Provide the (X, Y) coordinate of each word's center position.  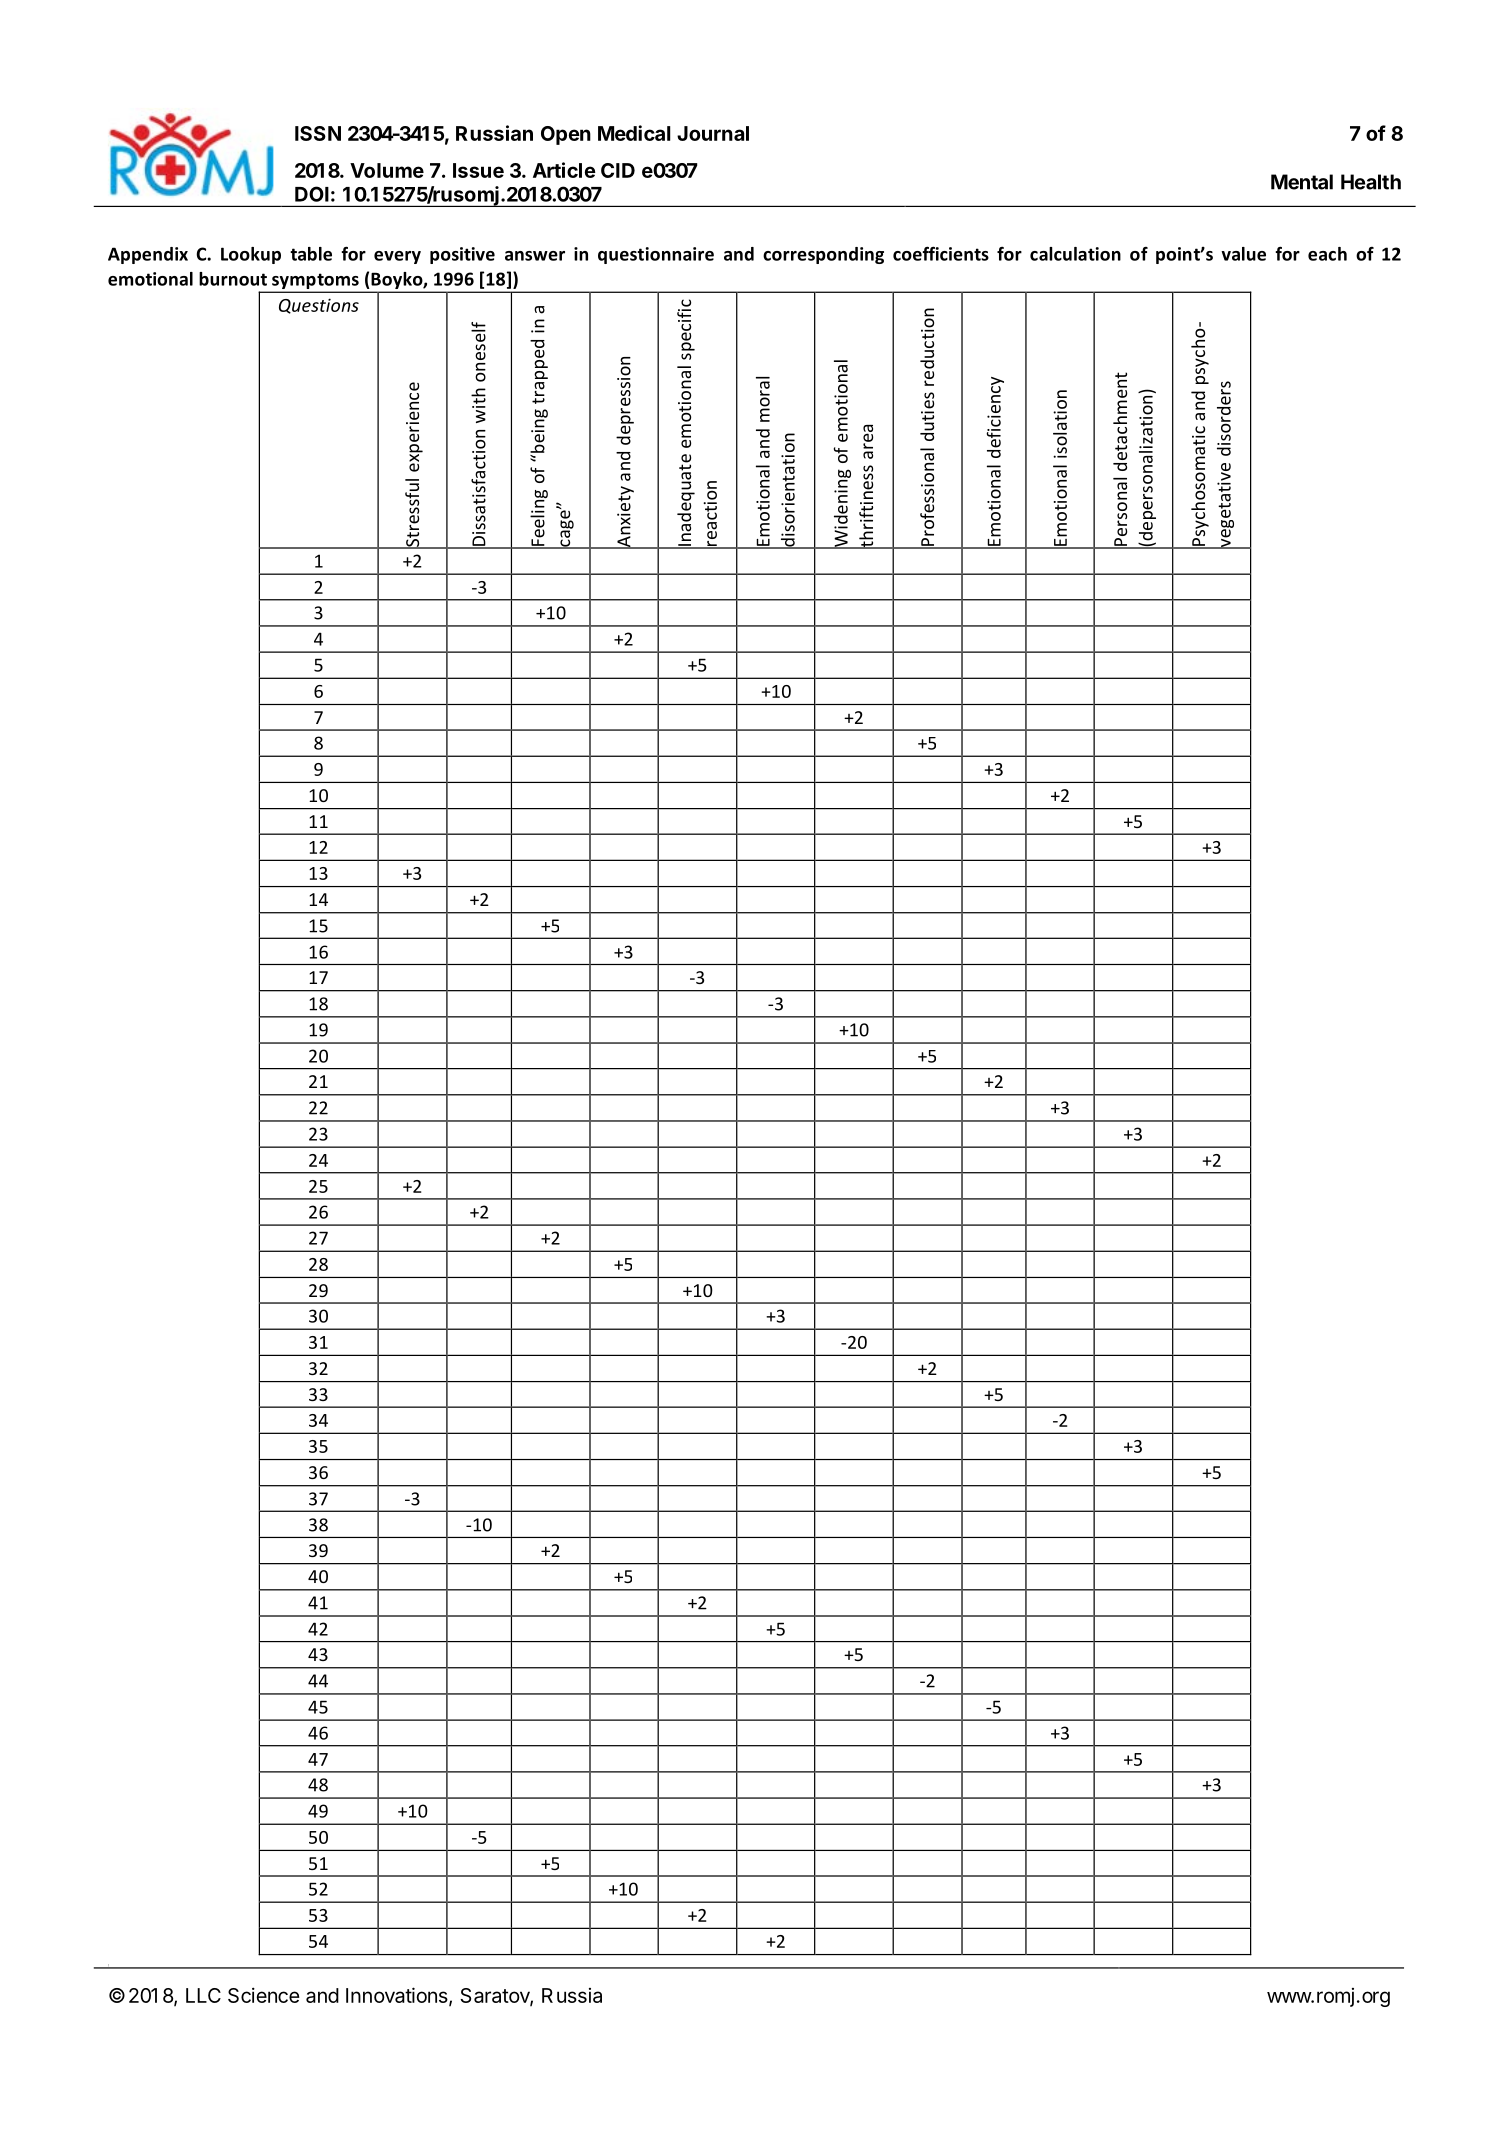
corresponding (823, 255)
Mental (1302, 182)
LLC (203, 1995)
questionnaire (656, 255)
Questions (319, 306)
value (1243, 254)
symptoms (315, 282)
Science (264, 1995)
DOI (312, 194)
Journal (713, 133)
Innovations (397, 1995)
